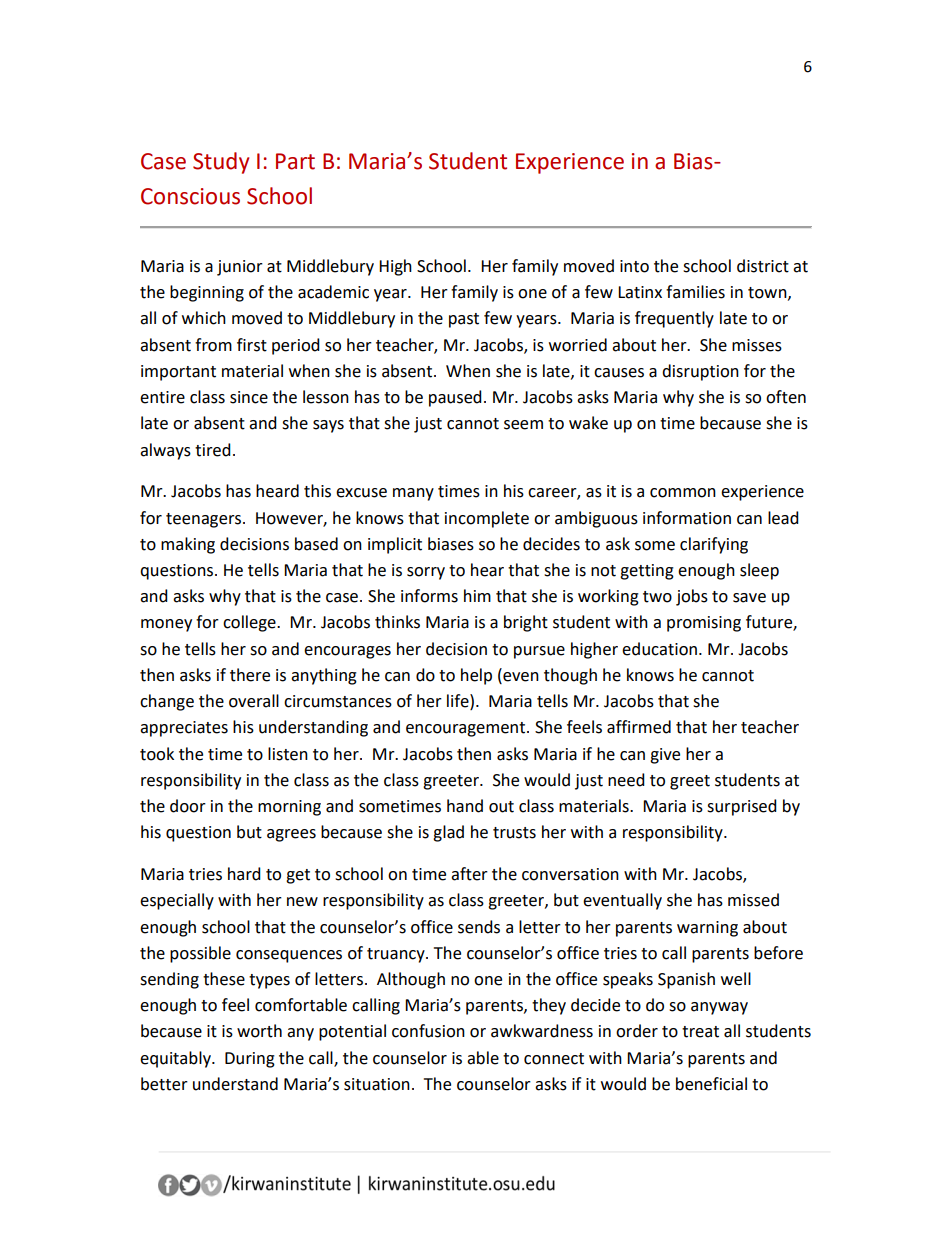  I want to click on Study, so click(221, 163).
